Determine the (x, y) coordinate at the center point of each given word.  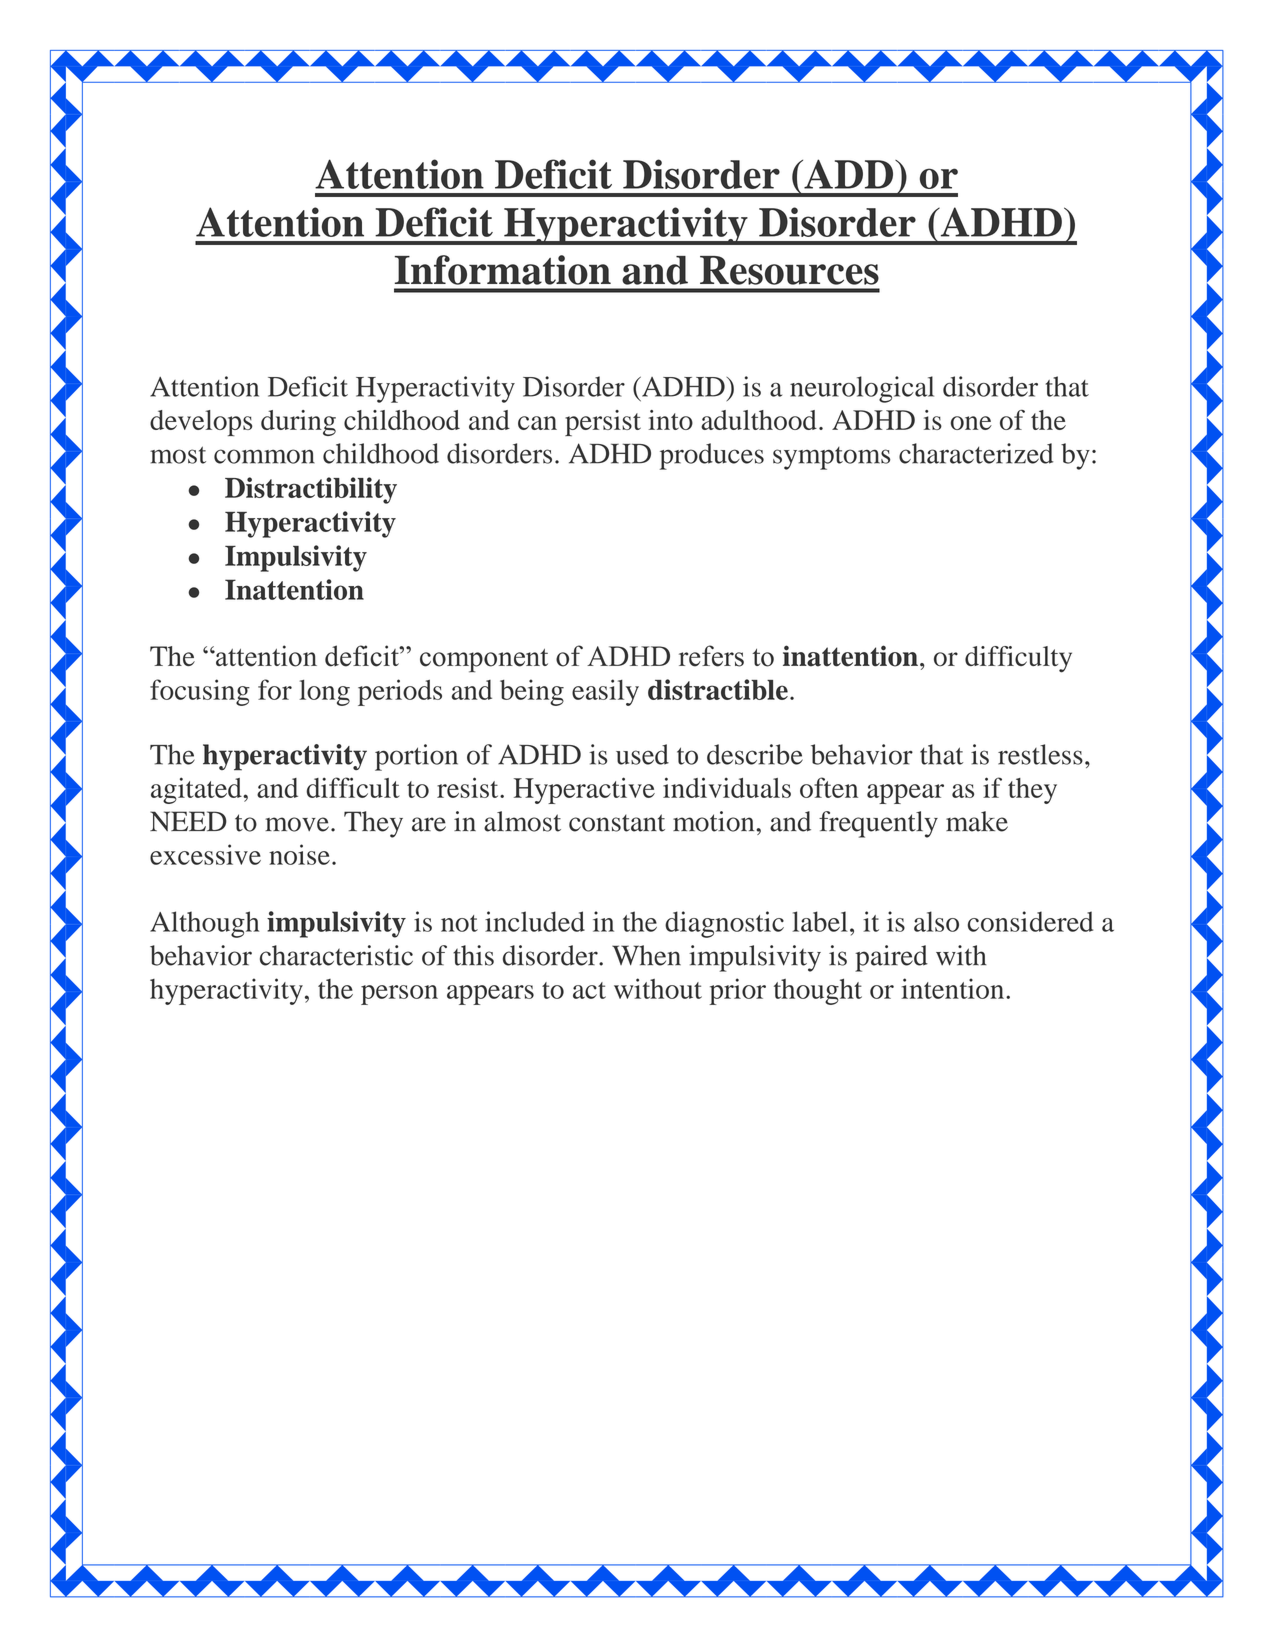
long (324, 693)
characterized (976, 453)
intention (954, 988)
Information (503, 270)
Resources (789, 270)
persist (603, 423)
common (264, 456)
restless (1040, 754)
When (646, 955)
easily (605, 692)
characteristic (336, 955)
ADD (849, 174)
